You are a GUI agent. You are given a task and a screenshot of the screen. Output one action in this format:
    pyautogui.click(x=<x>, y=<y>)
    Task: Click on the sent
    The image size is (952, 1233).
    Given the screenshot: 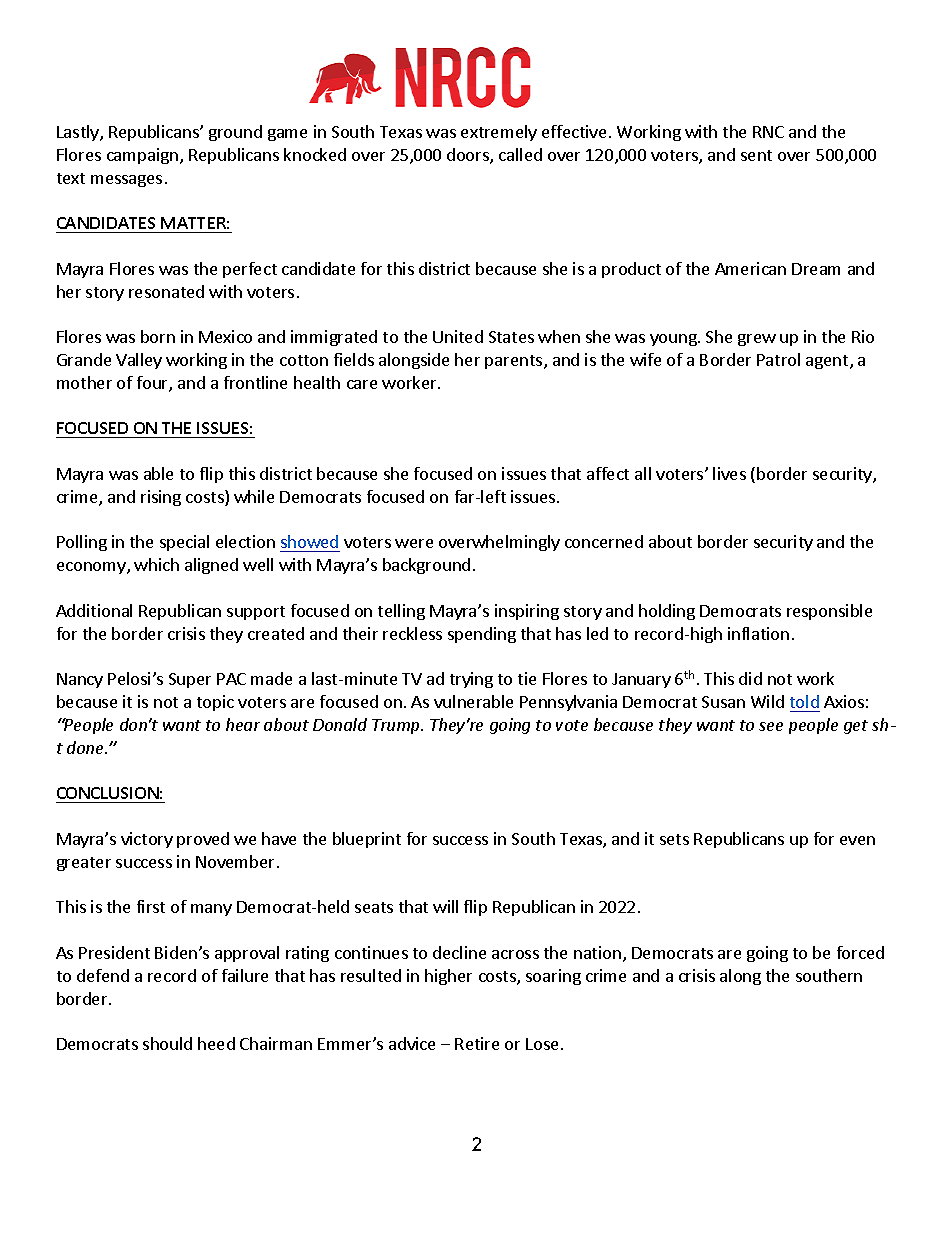 What is the action you would take?
    pyautogui.click(x=756, y=155)
